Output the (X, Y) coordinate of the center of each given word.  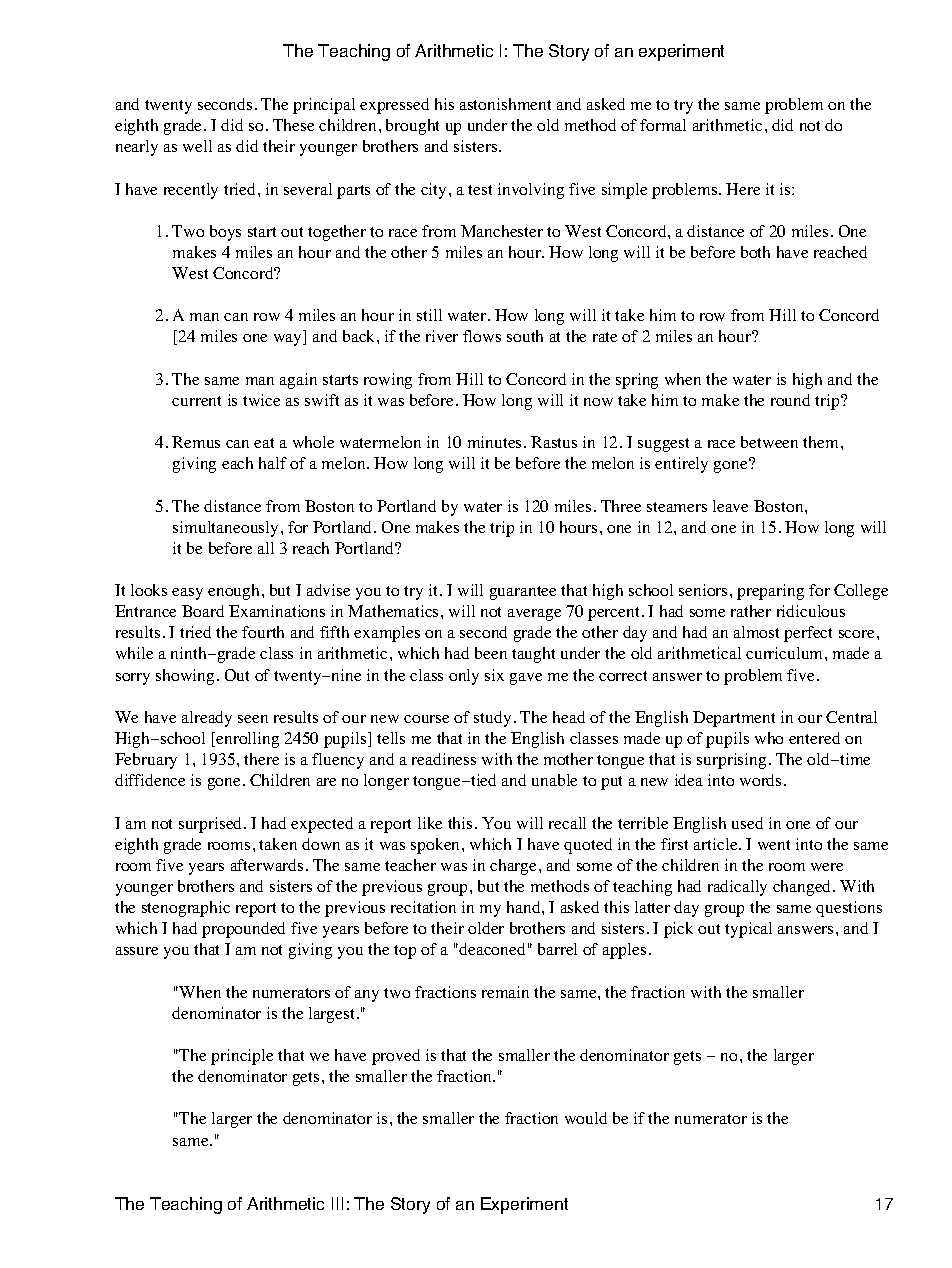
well (197, 146)
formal (663, 125)
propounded (243, 930)
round (790, 400)
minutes (496, 442)
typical (748, 930)
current (196, 401)
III (337, 1203)
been (491, 653)
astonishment (505, 104)
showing (185, 677)
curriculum (786, 653)
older (486, 928)
